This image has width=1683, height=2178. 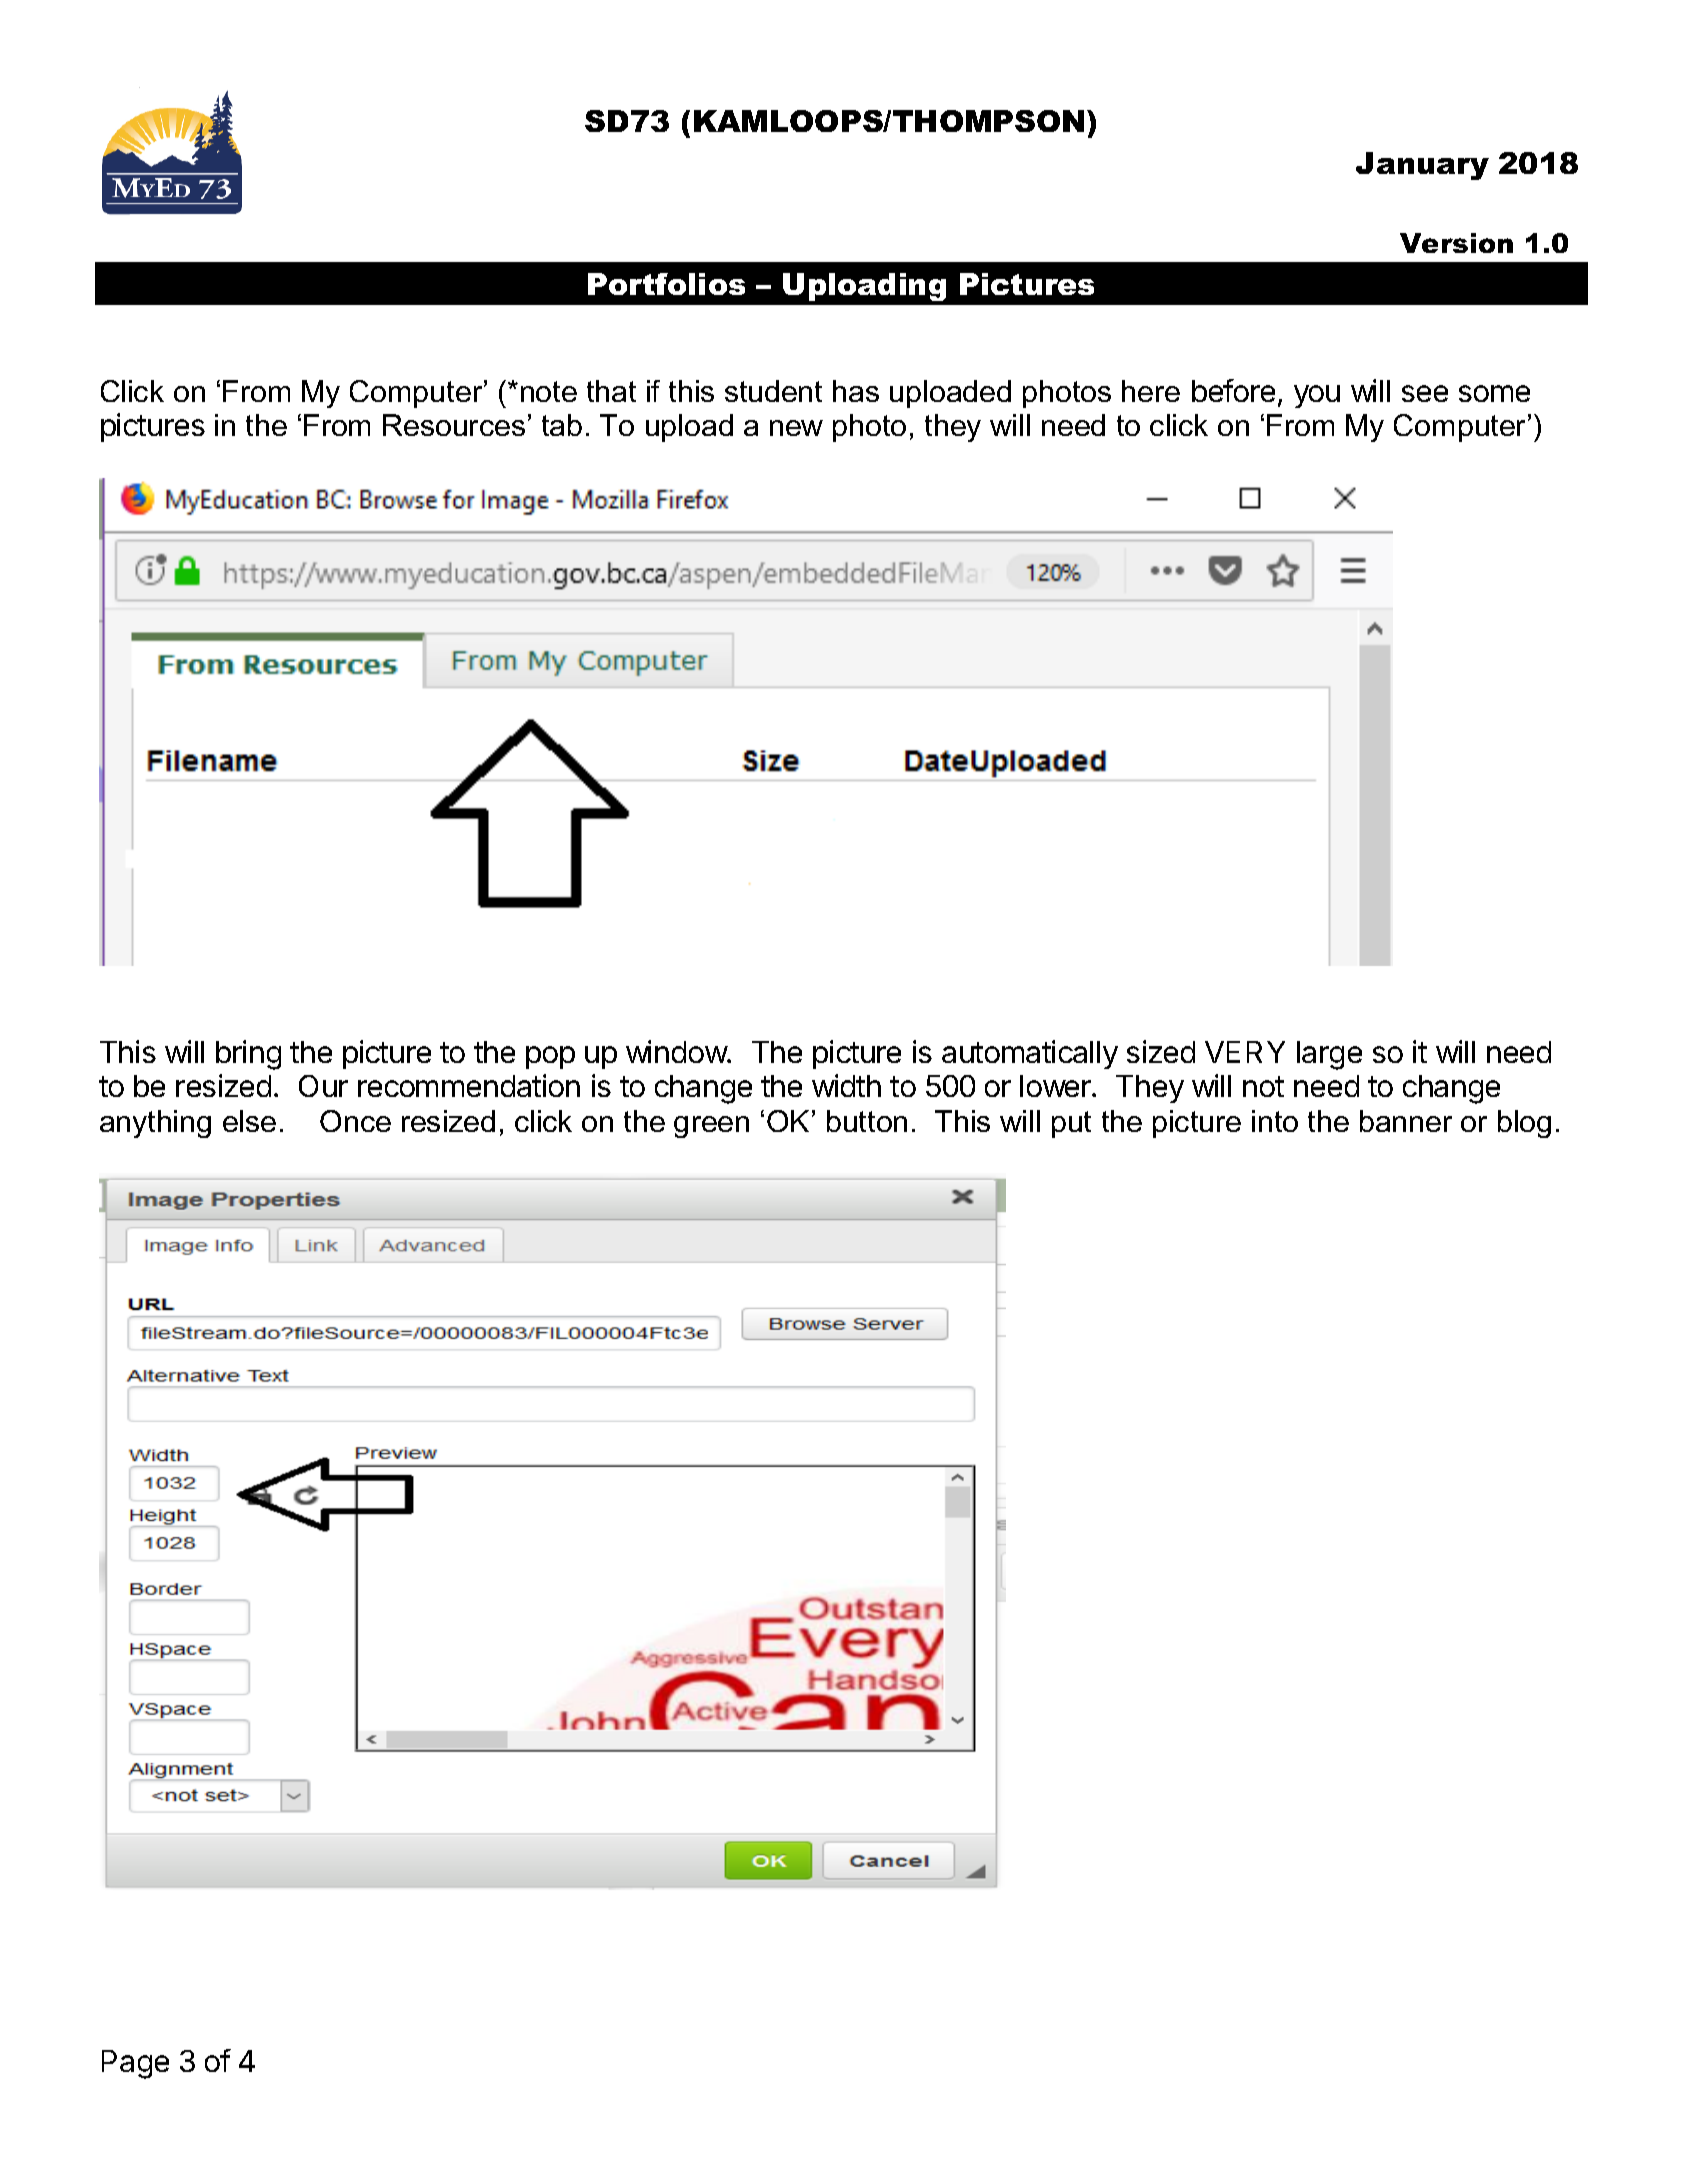 I want to click on width, so click(x=846, y=1085).
